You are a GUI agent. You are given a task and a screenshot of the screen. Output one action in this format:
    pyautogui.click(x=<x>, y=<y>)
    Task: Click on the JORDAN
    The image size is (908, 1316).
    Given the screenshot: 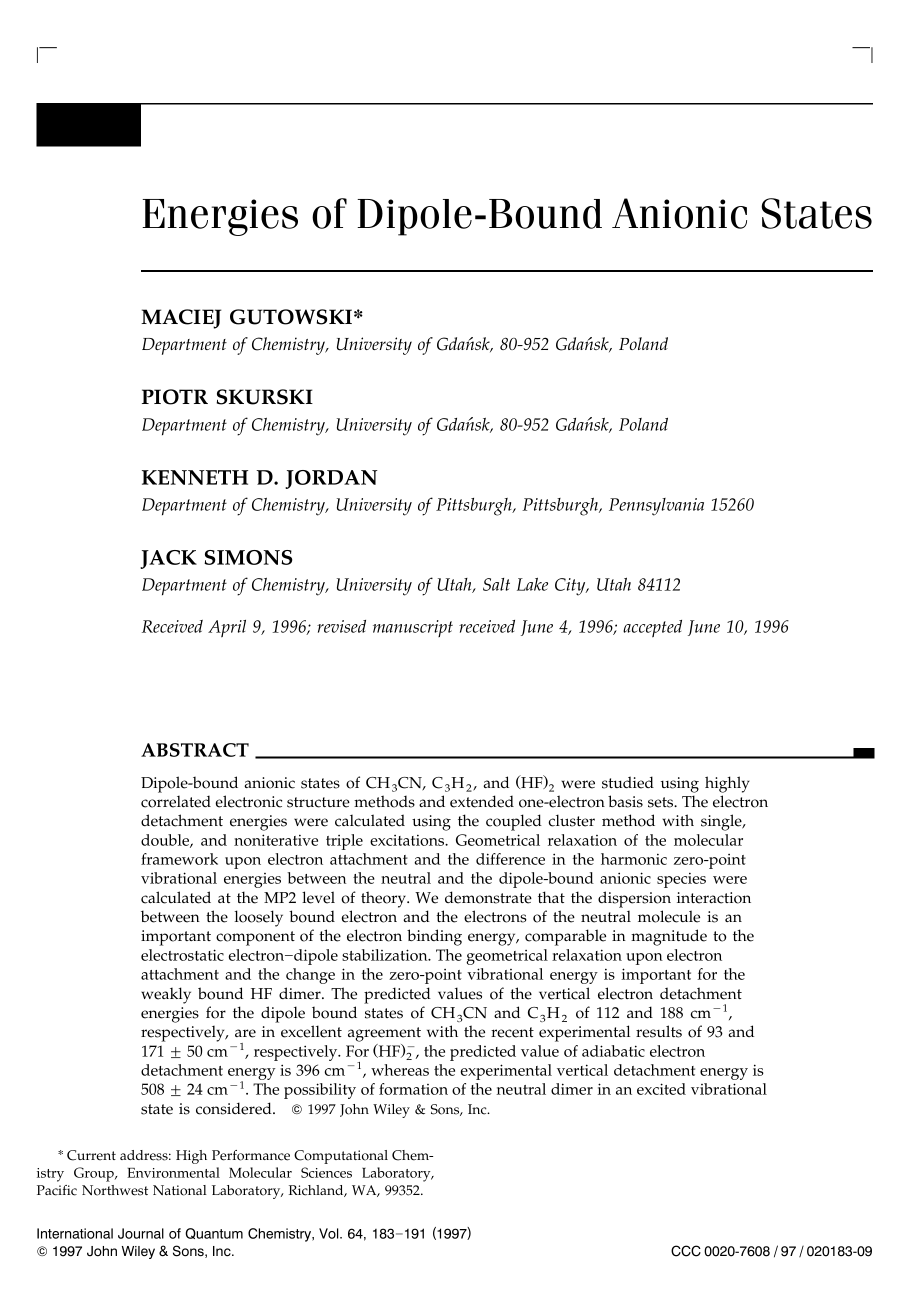 What is the action you would take?
    pyautogui.click(x=331, y=479)
